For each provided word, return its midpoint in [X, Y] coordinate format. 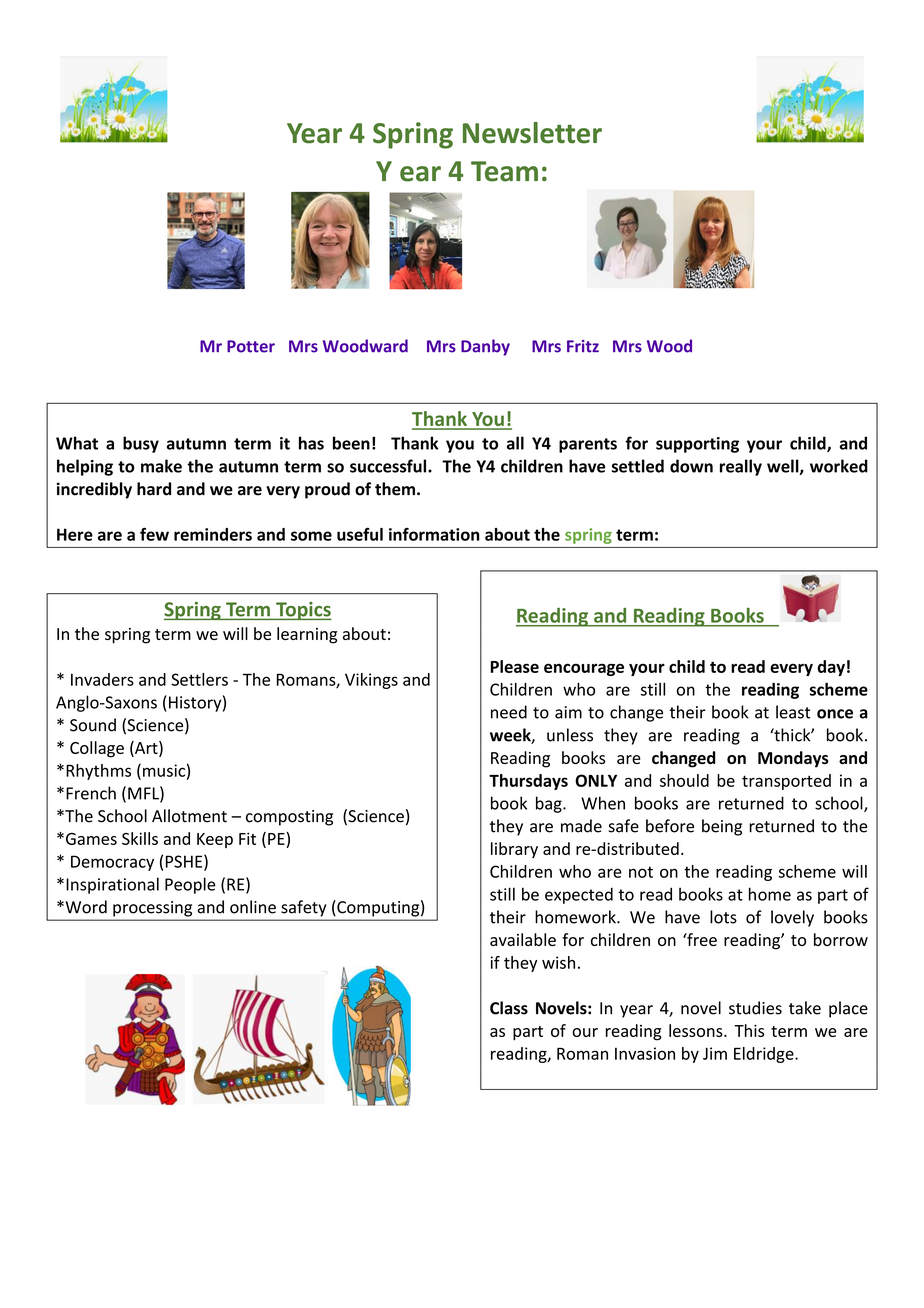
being [722, 827]
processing [152, 909]
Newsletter [532, 133]
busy [141, 444]
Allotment [189, 816]
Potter [251, 346]
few [154, 534]
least [793, 712]
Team [504, 171]
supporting [697, 445]
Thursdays [528, 782]
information [434, 534]
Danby [485, 347]
